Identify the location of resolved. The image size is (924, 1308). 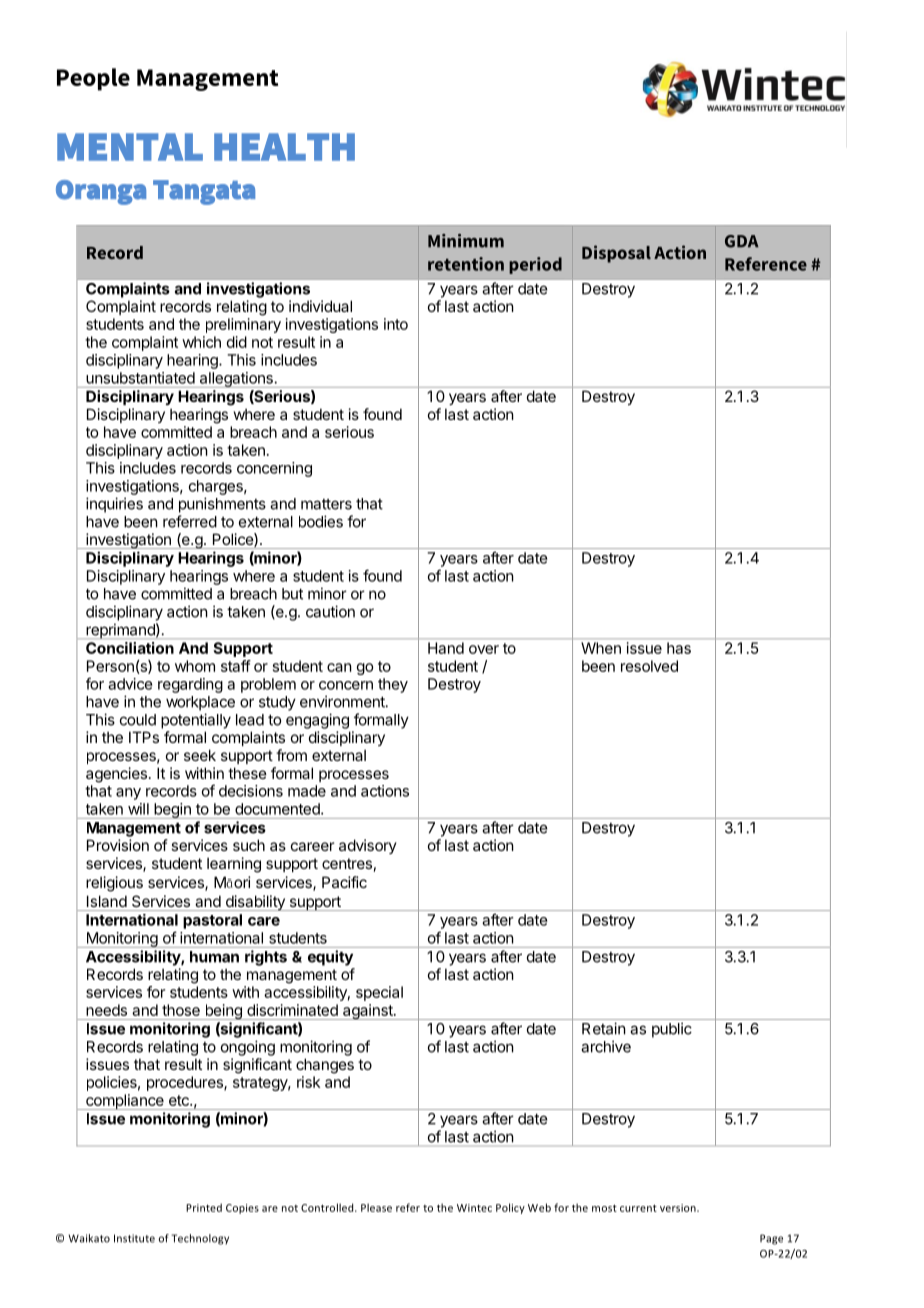
(649, 666).
